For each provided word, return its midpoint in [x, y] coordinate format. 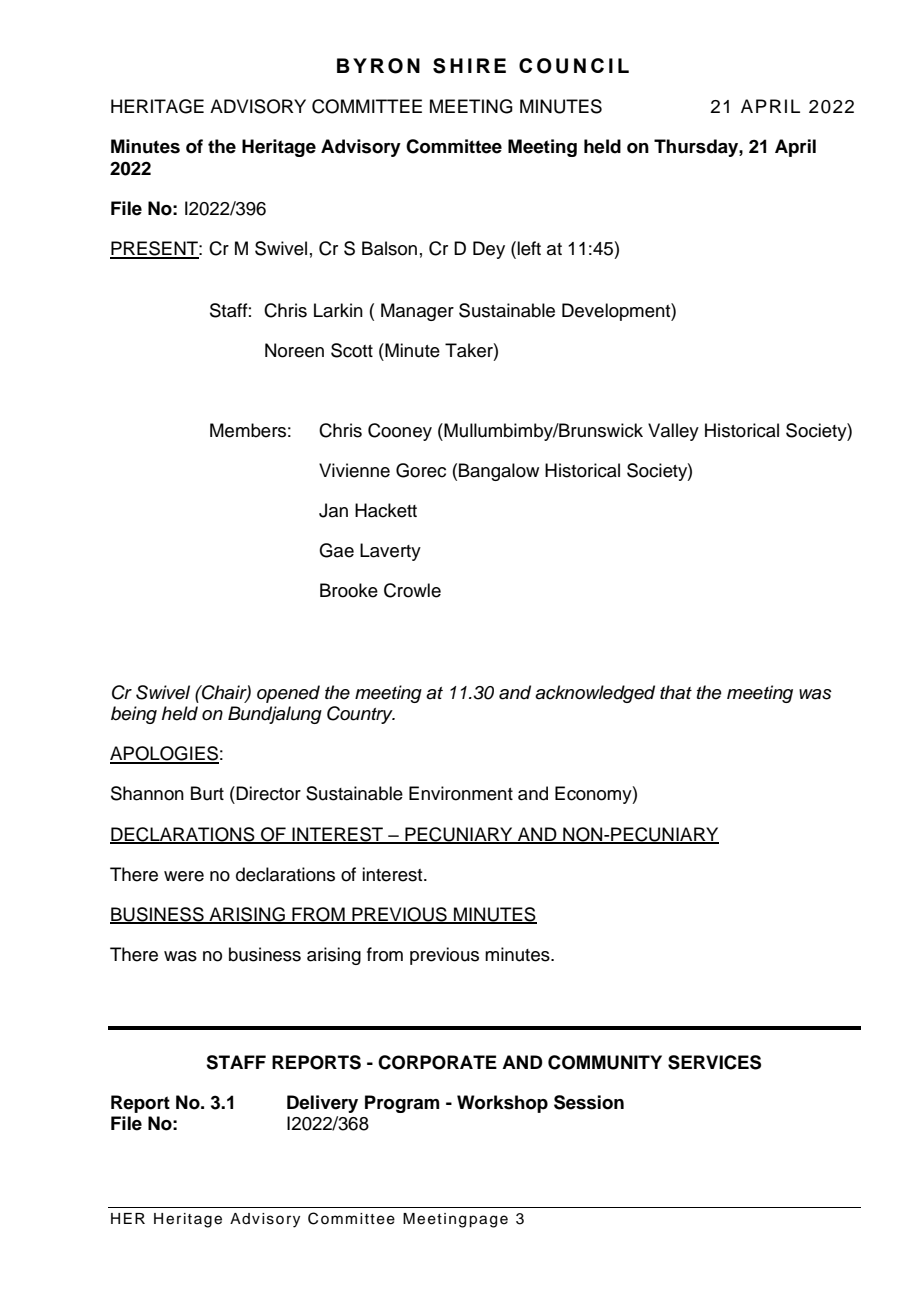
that [676, 692]
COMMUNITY [605, 1062]
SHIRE [469, 66]
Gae [336, 550]
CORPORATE [437, 1062]
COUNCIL [574, 66]
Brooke [349, 590]
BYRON [378, 66]
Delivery [322, 1104]
